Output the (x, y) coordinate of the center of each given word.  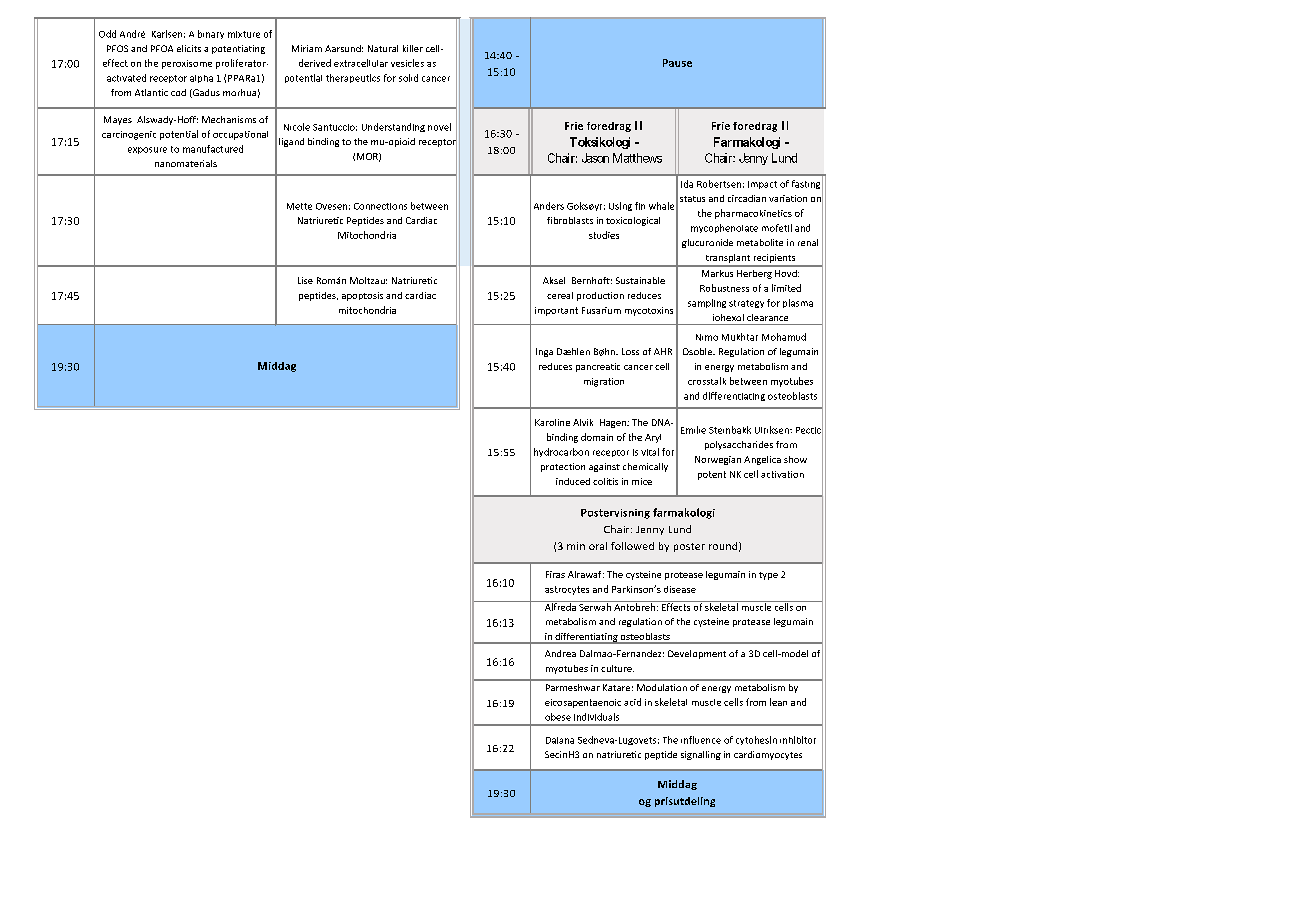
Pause (677, 63)
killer (413, 48)
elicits (189, 48)
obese (558, 717)
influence (701, 740)
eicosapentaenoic (583, 703)
